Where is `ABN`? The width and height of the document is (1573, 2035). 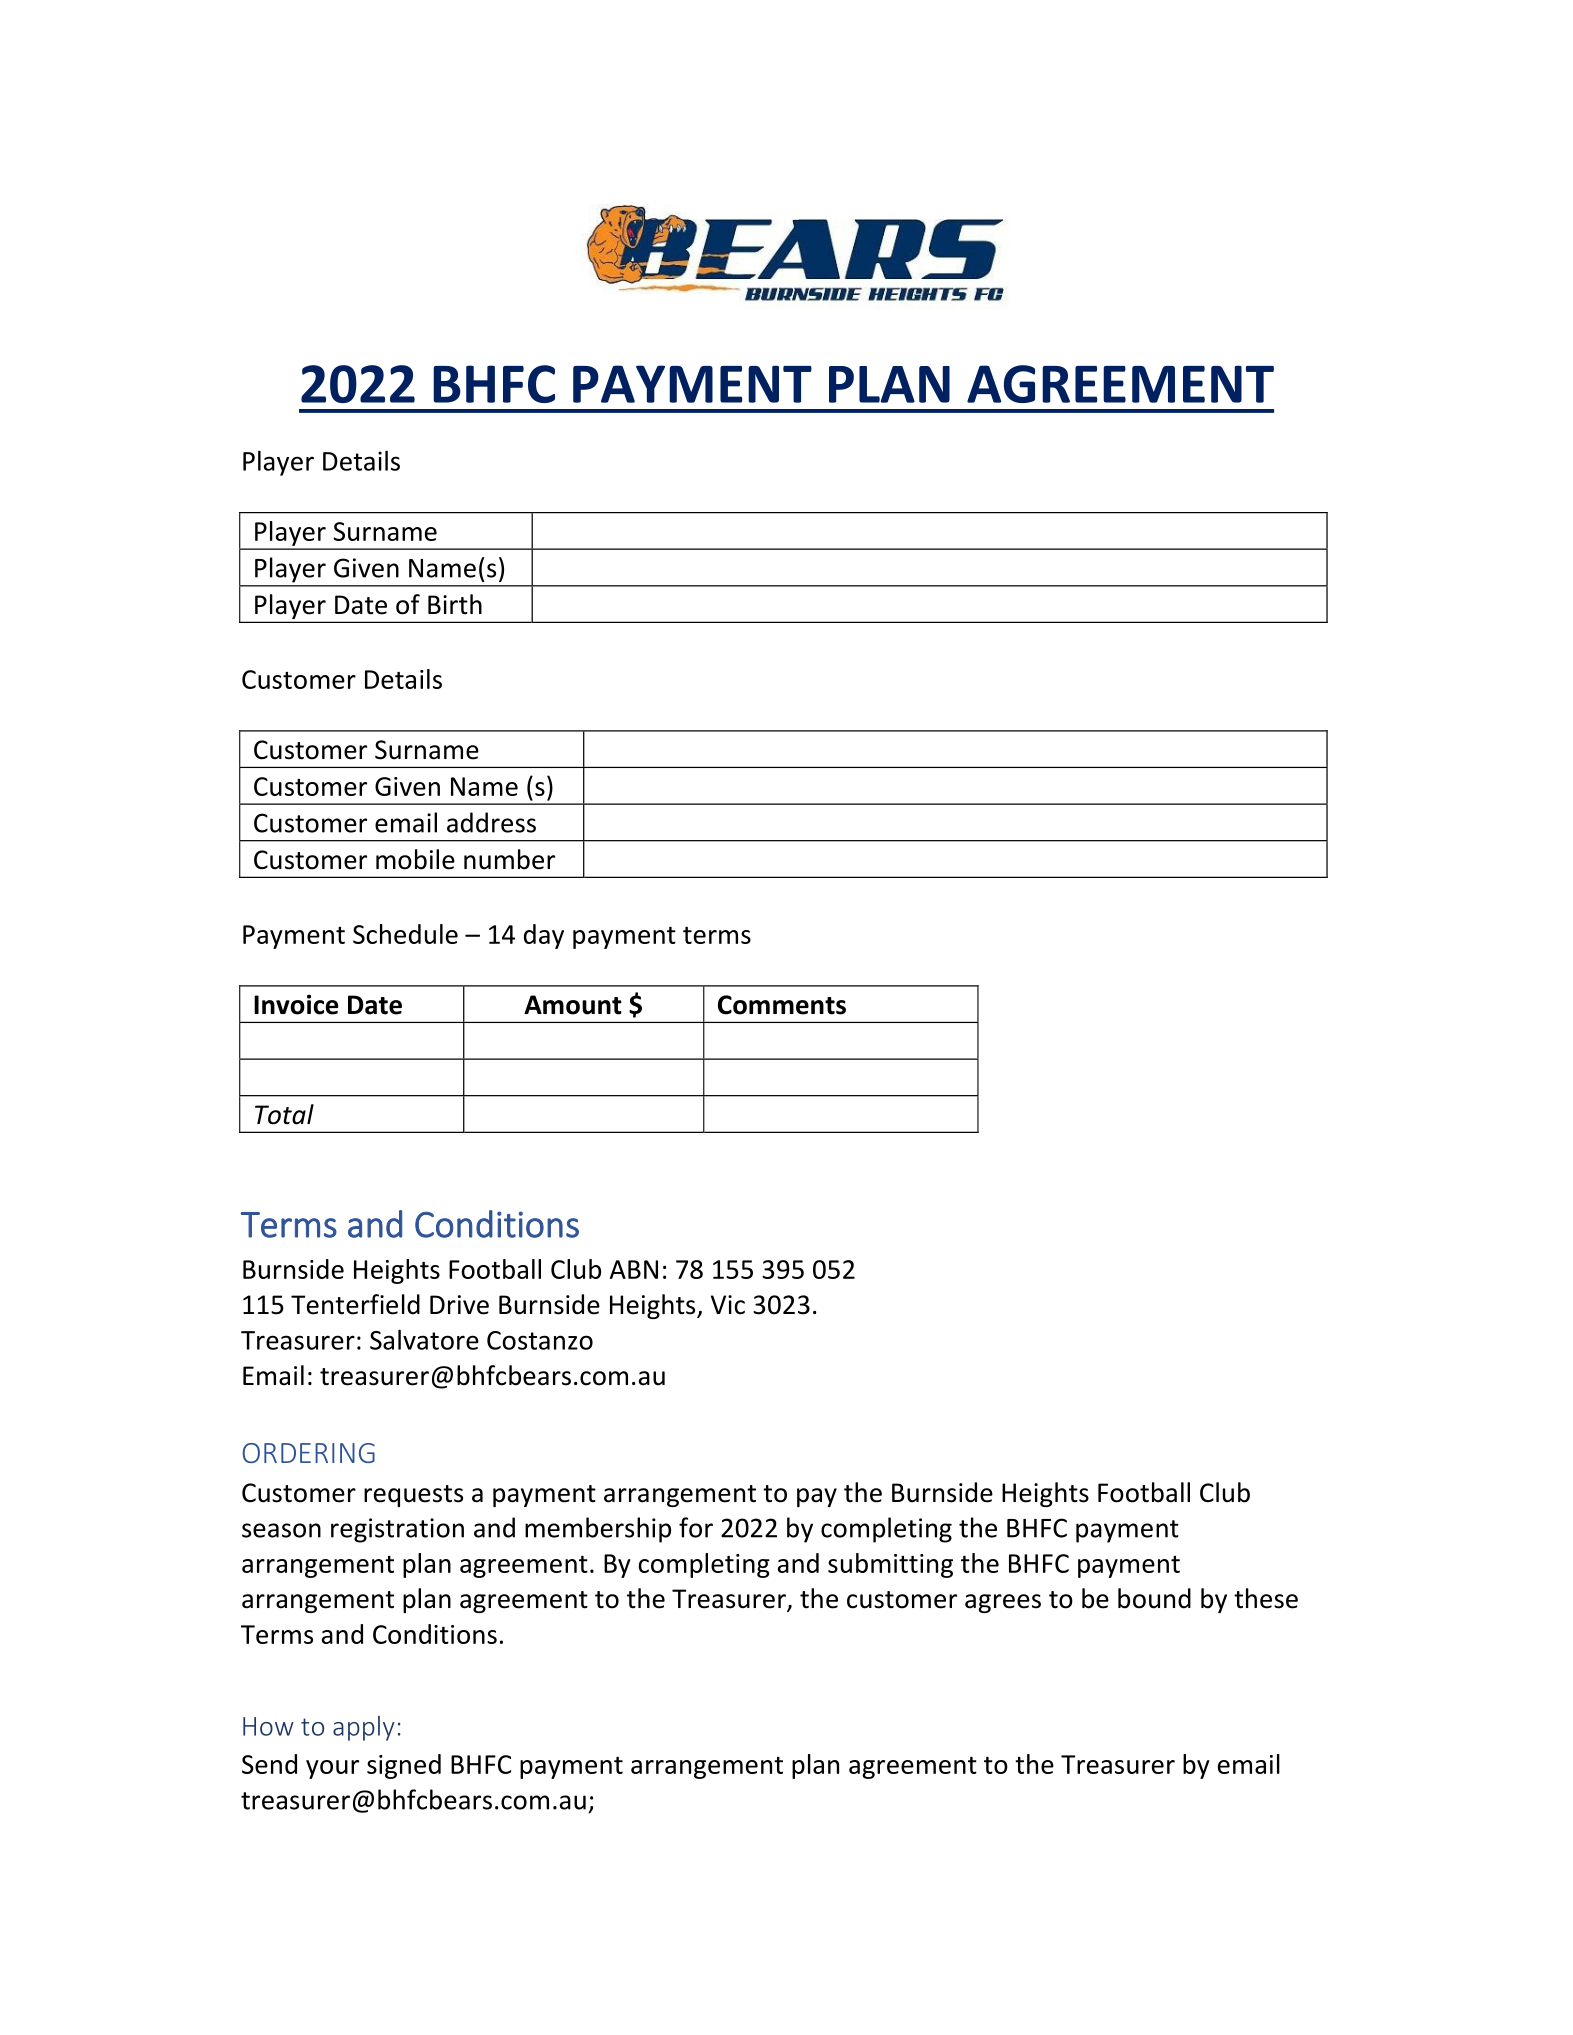 ABN is located at coordinates (634, 1269).
